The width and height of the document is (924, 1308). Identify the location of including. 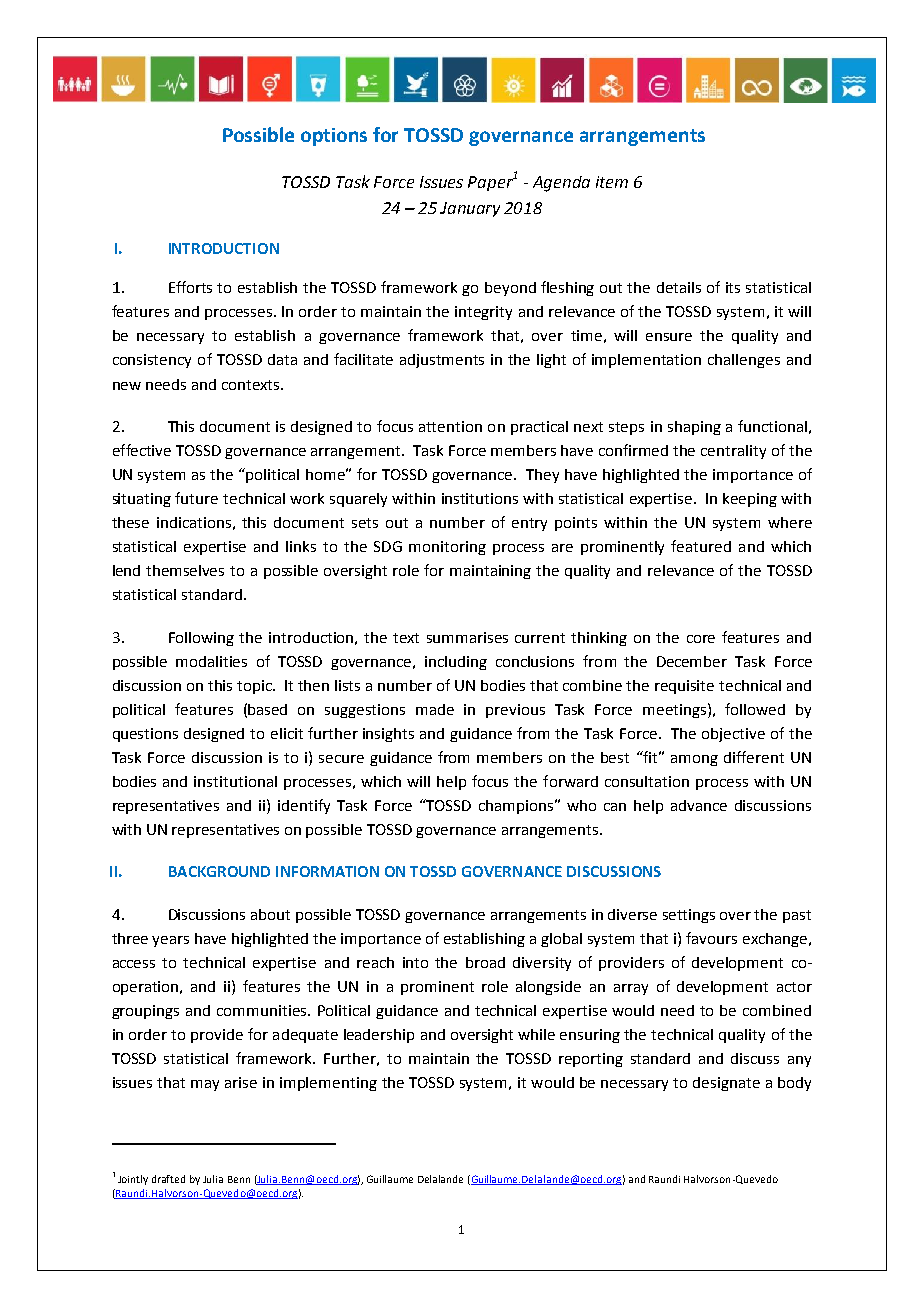
(456, 663).
